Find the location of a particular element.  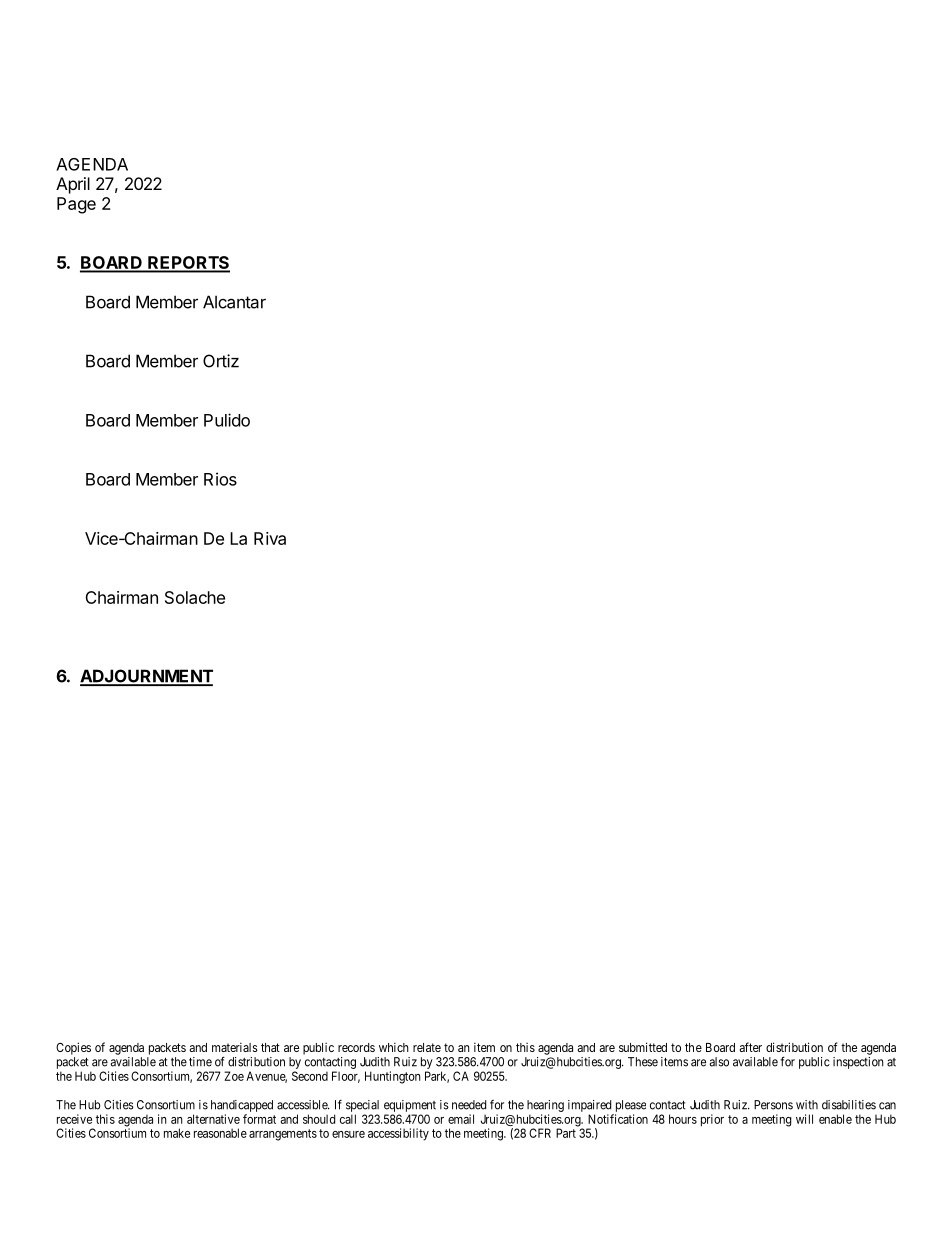

ADJOURNMENT is located at coordinates (146, 677).
